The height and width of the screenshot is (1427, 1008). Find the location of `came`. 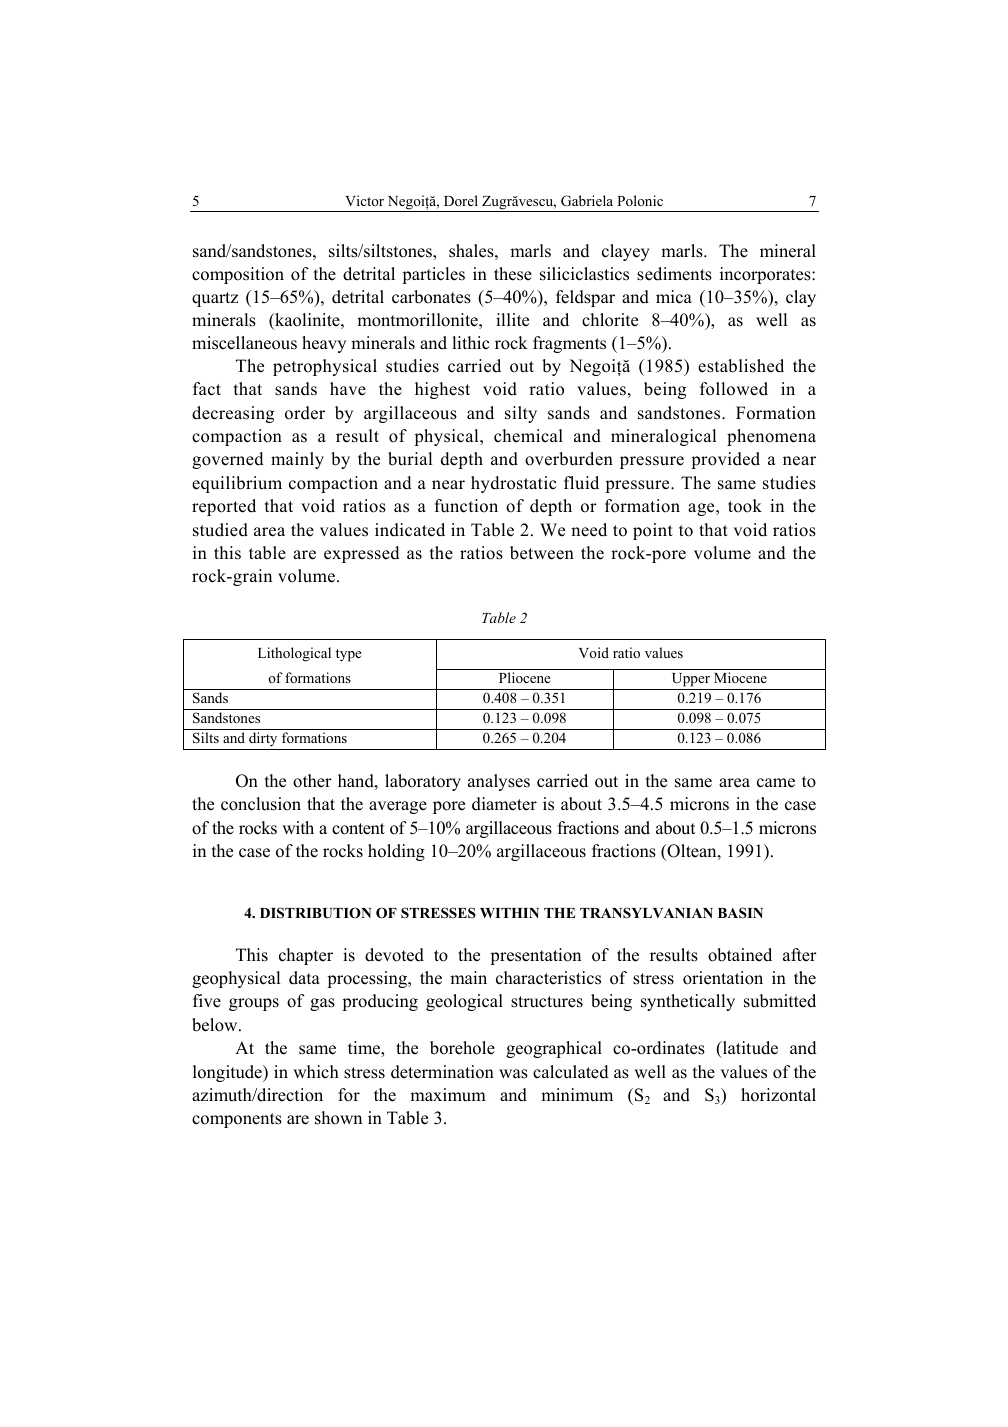

came is located at coordinates (776, 783).
